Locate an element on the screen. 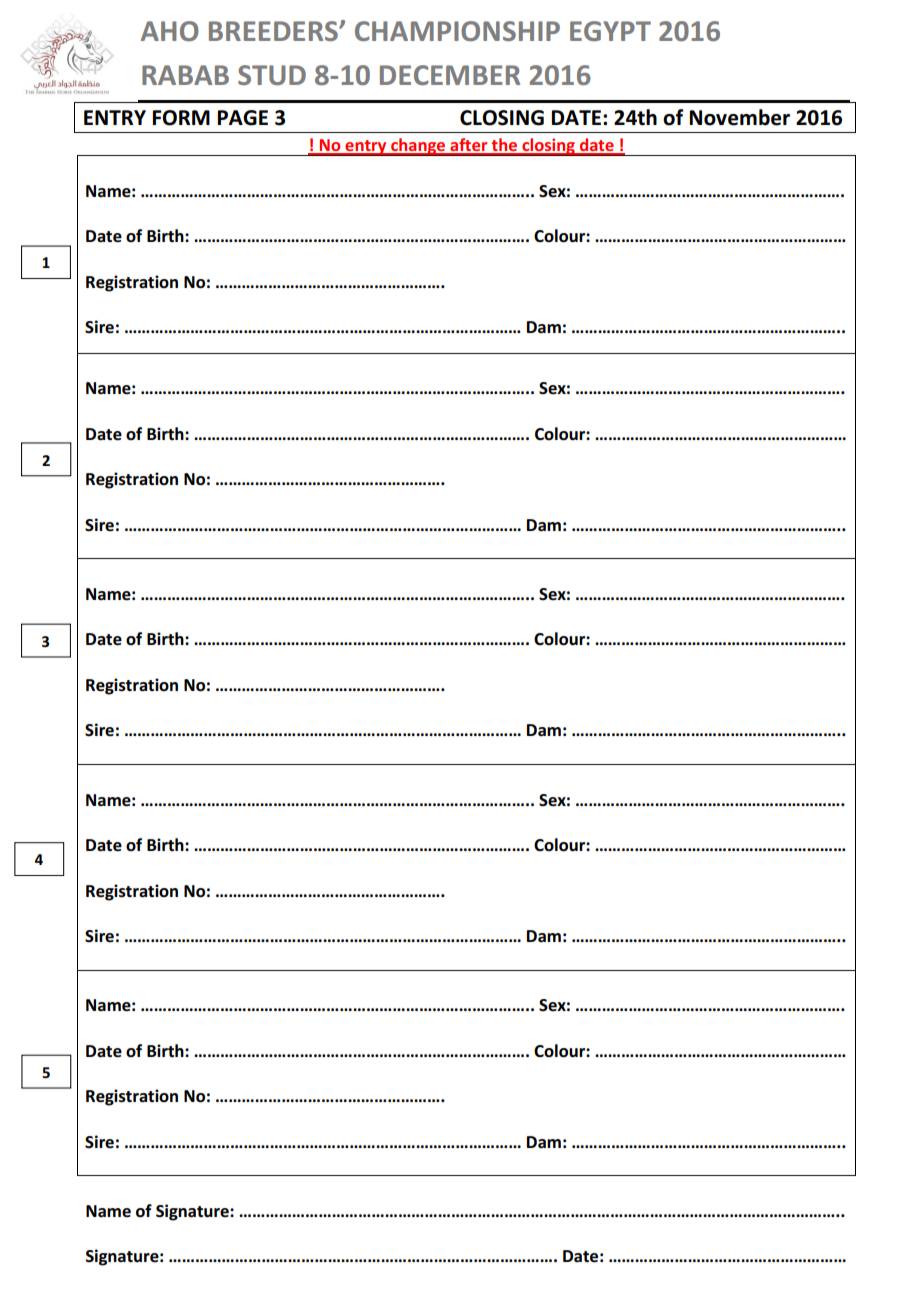 The height and width of the screenshot is (1308, 924). BREEDERS is located at coordinates (274, 31).
